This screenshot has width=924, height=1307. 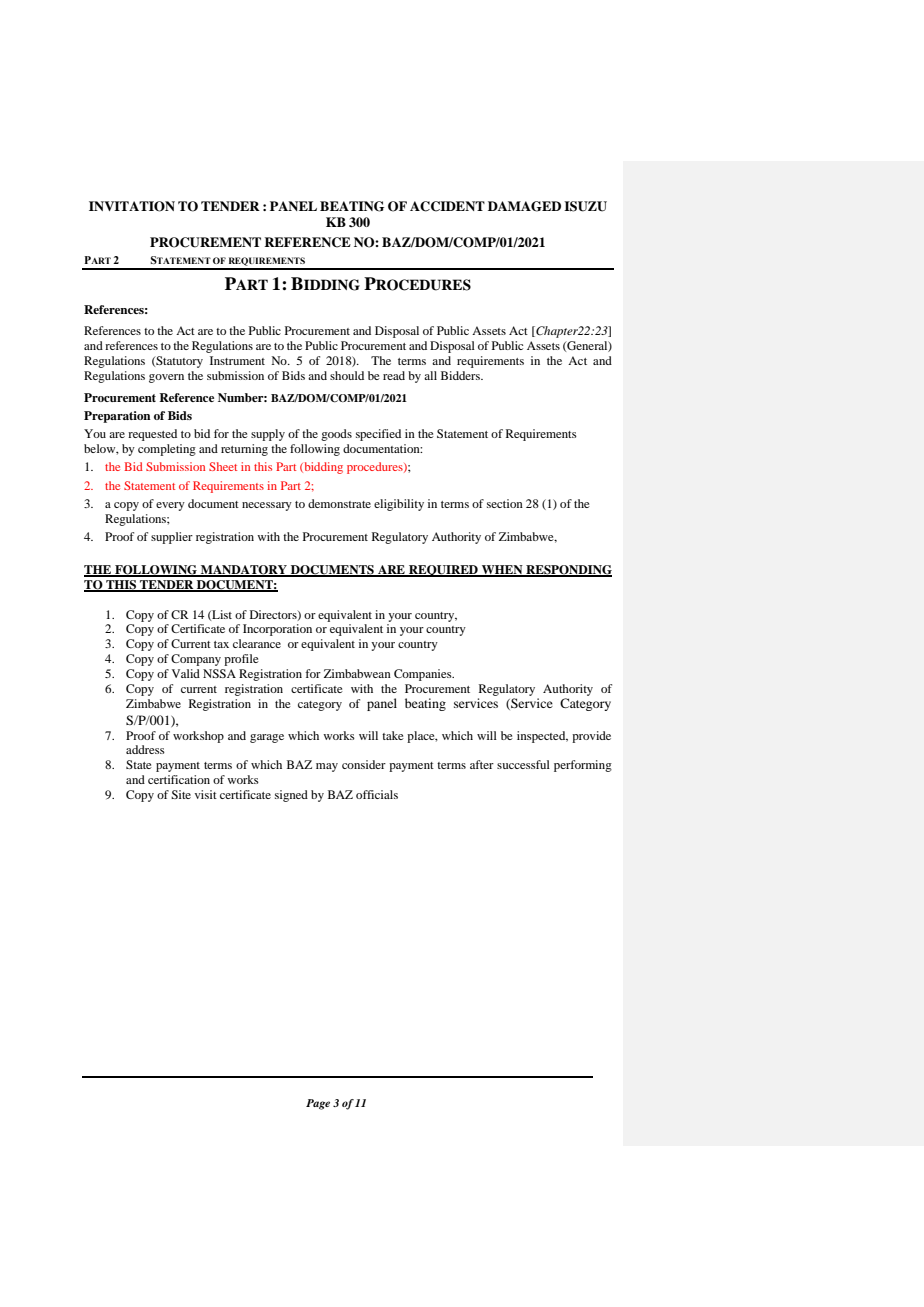 I want to click on Page, so click(x=318, y=1104).
